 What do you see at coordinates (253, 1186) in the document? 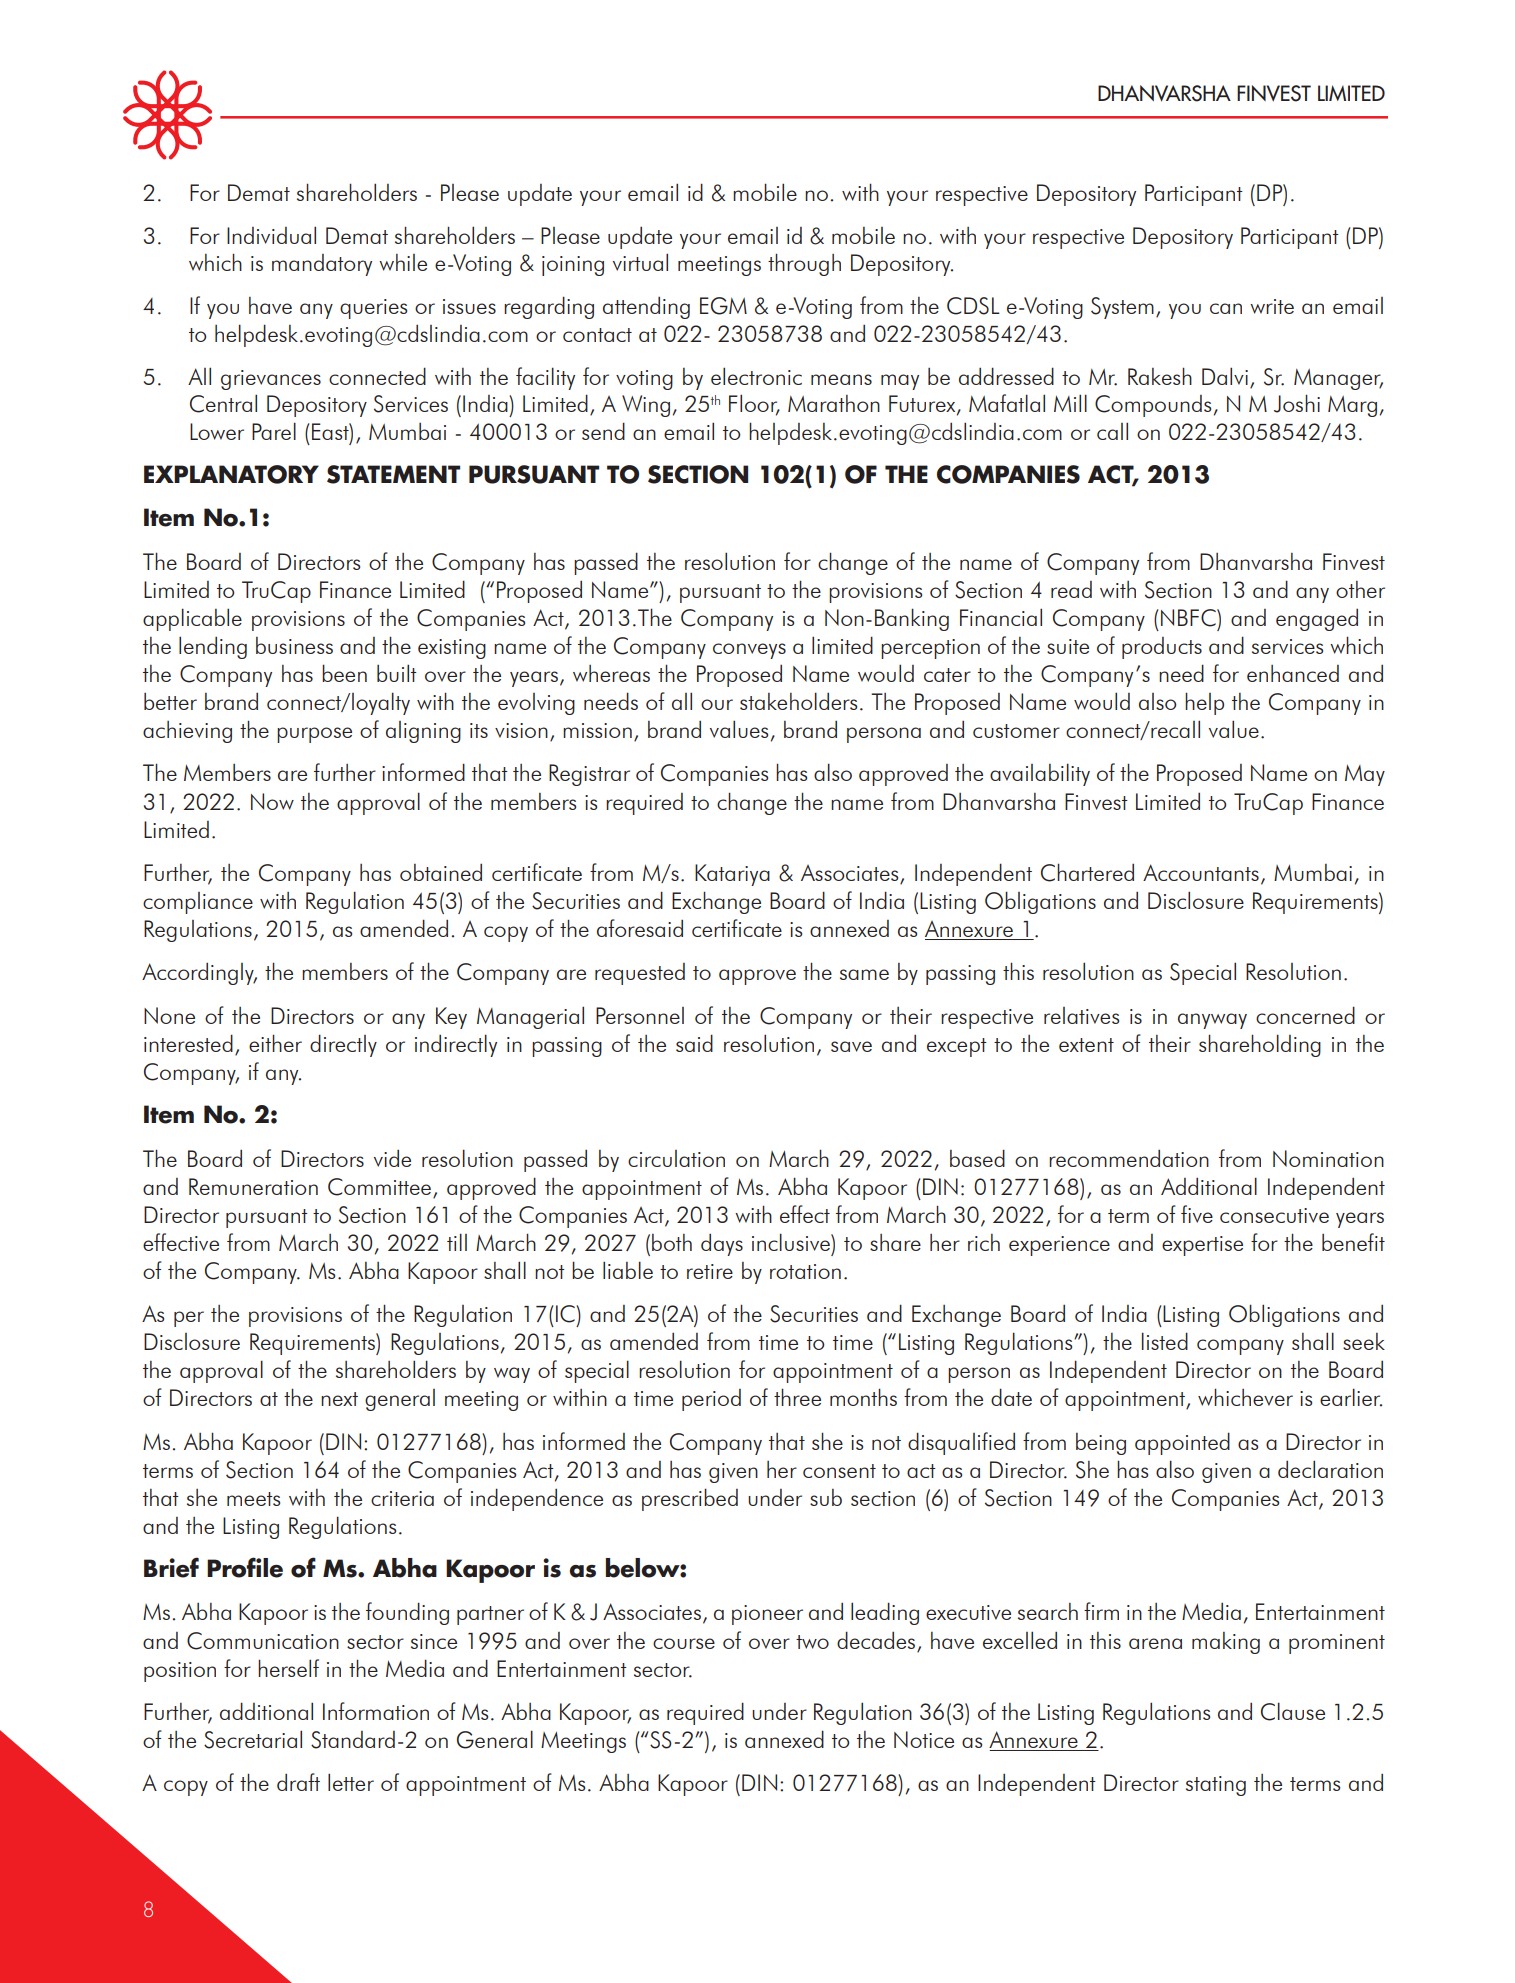
I see `Remuneration` at bounding box center [253, 1186].
